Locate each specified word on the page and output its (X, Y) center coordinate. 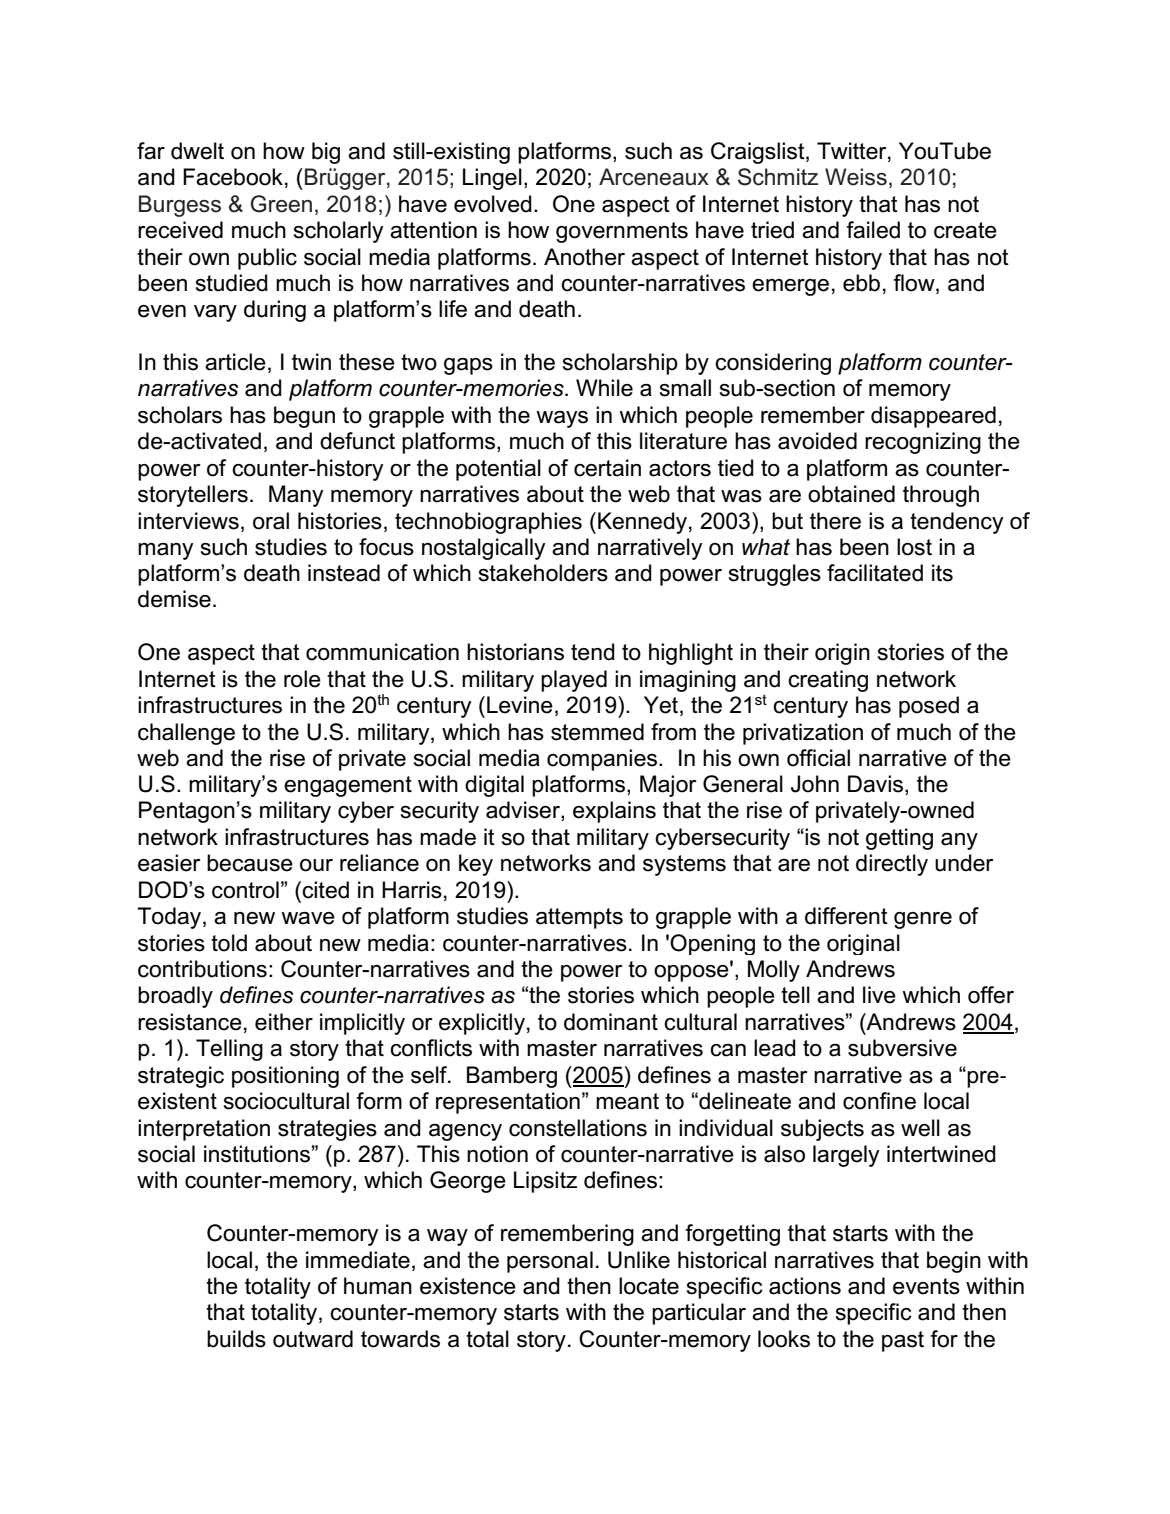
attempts (579, 918)
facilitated (875, 573)
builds (236, 1339)
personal (550, 1262)
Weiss (856, 177)
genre (923, 920)
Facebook (233, 177)
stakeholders (543, 573)
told (229, 943)
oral (271, 521)
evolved (493, 204)
